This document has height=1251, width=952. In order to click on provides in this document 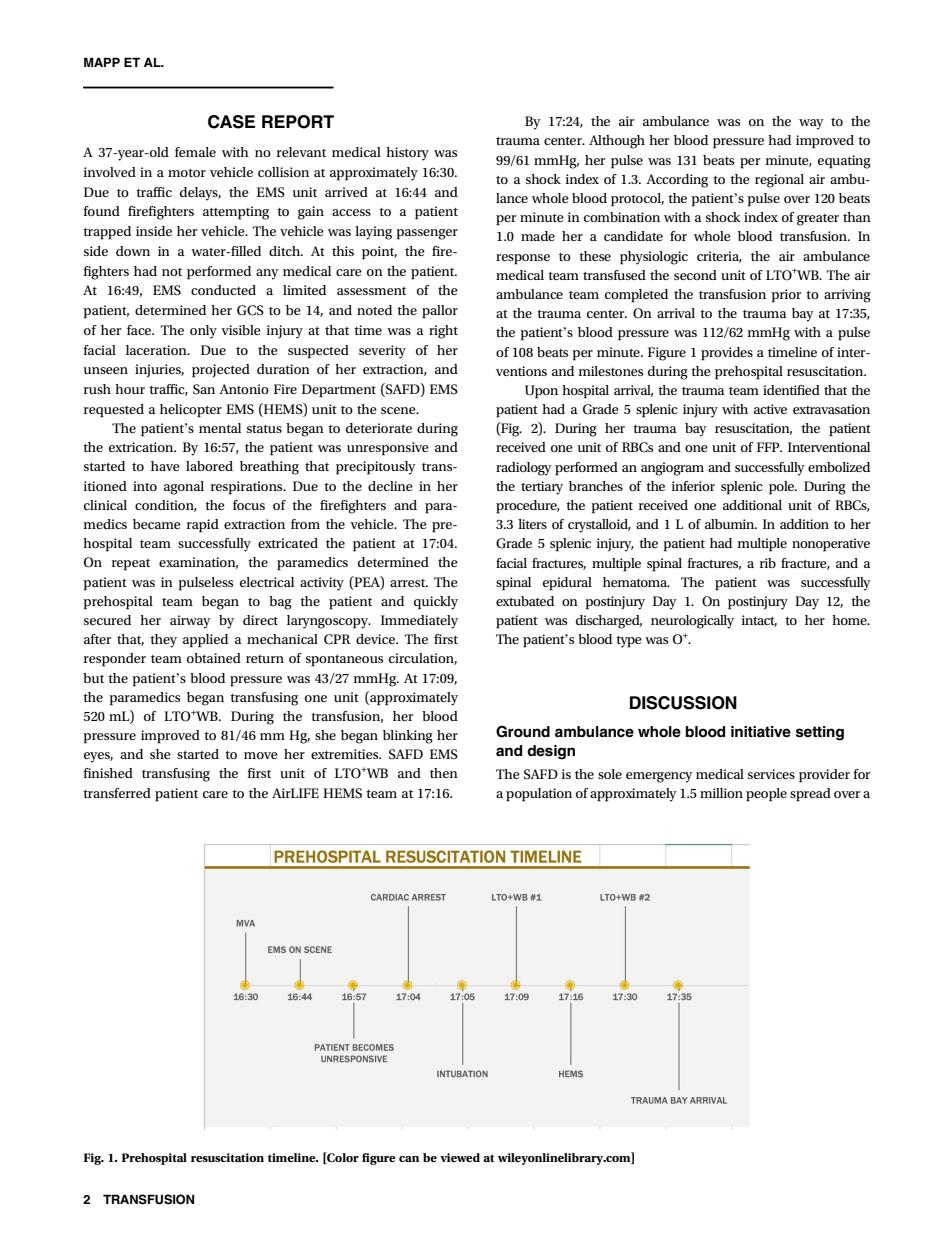, I will do `click(727, 354)`.
